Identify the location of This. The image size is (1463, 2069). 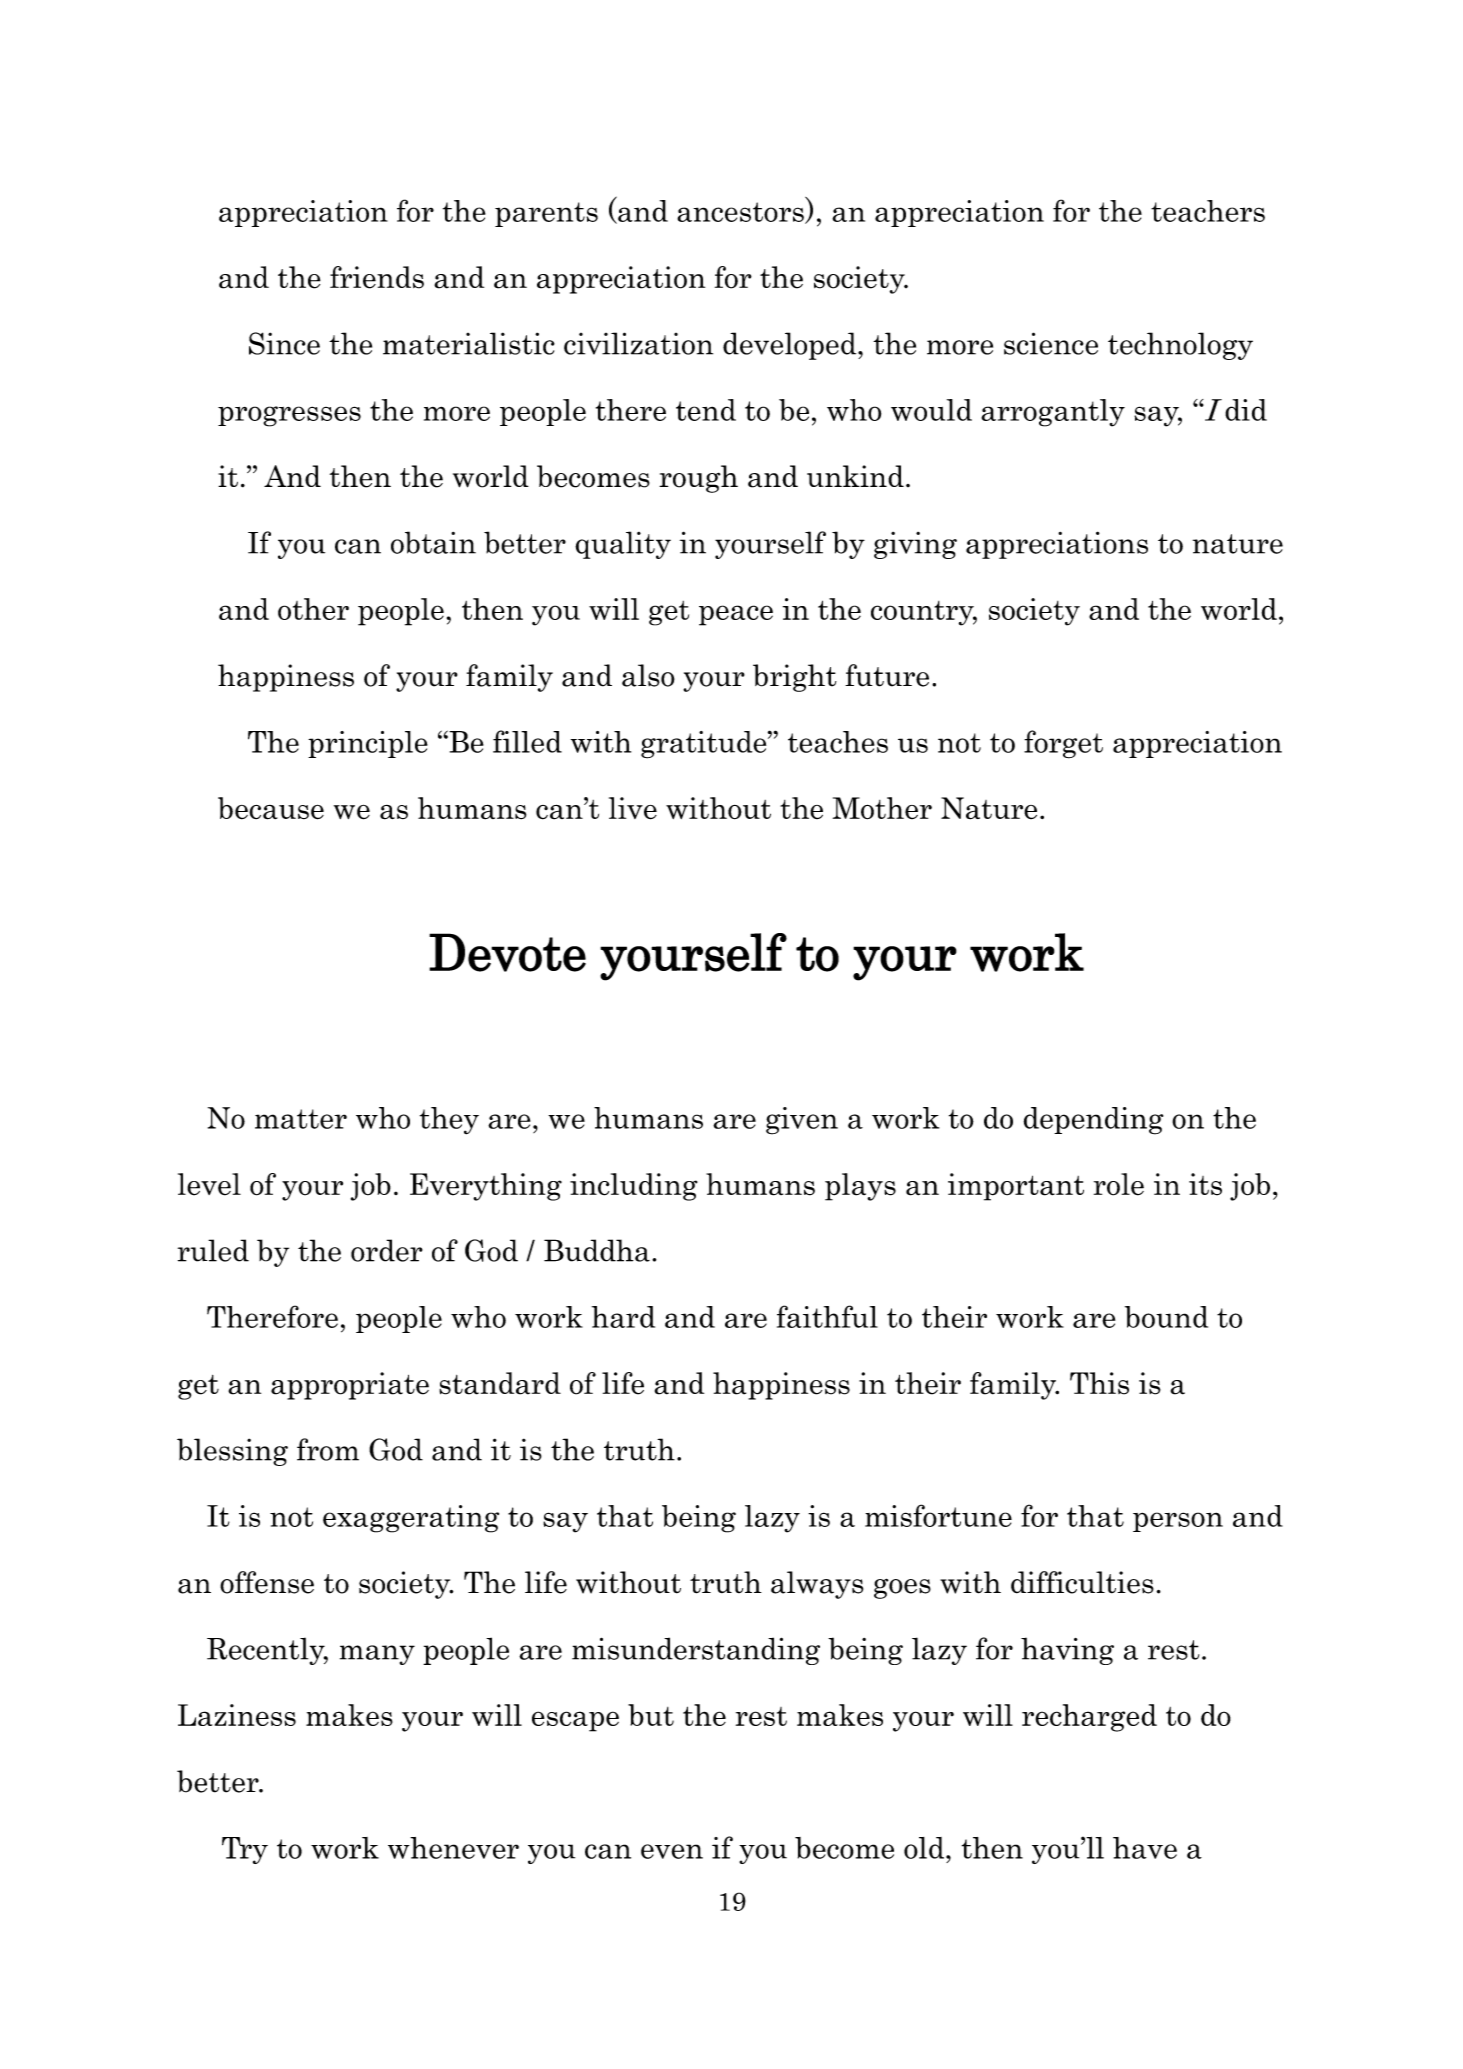
(1099, 1383).
